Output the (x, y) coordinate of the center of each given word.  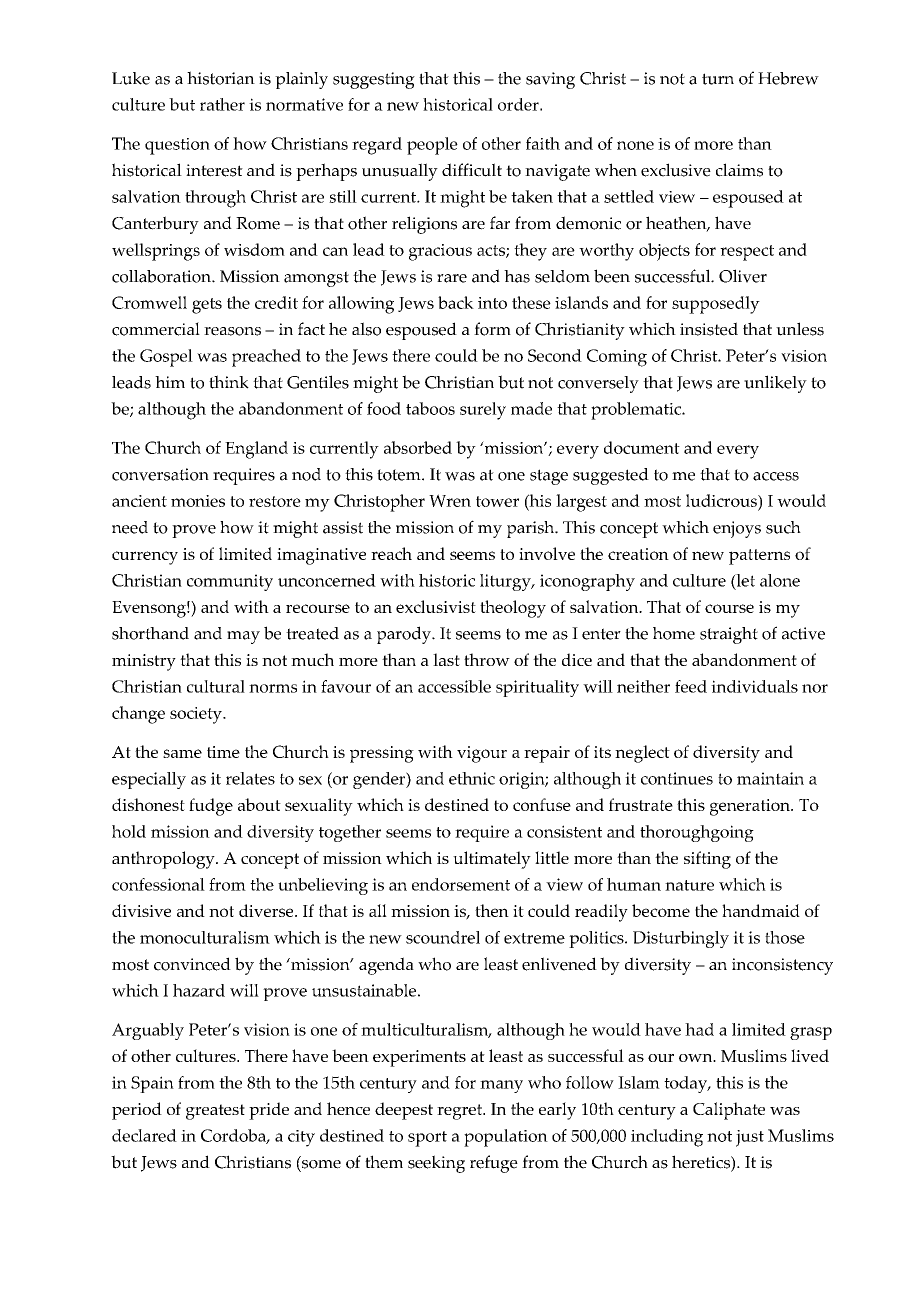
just (750, 1138)
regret (461, 1112)
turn (718, 79)
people (432, 146)
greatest (215, 1112)
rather (222, 104)
